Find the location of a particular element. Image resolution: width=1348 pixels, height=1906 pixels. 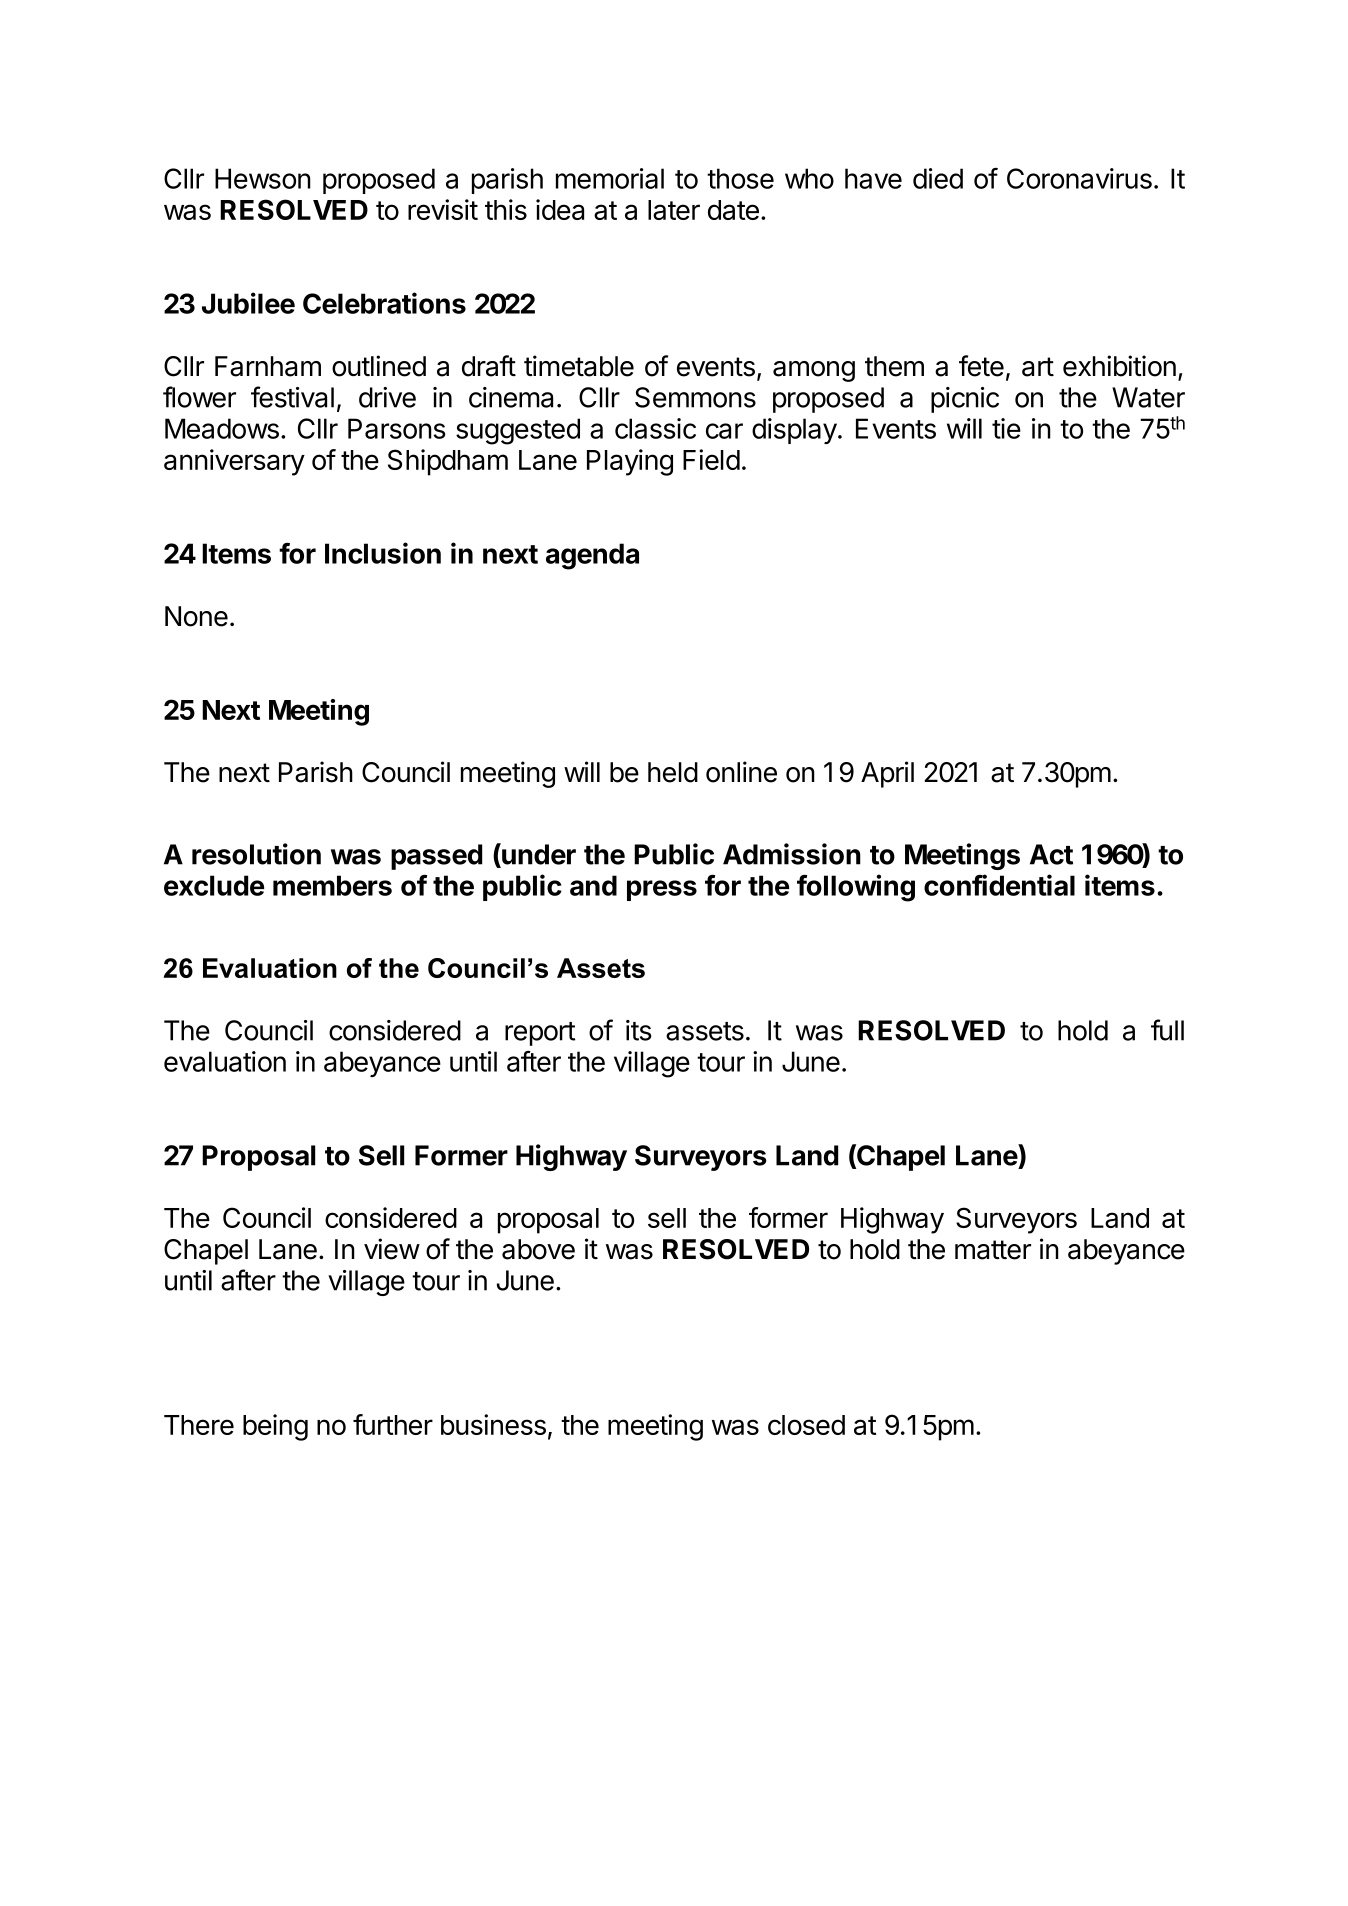

held is located at coordinates (673, 772).
